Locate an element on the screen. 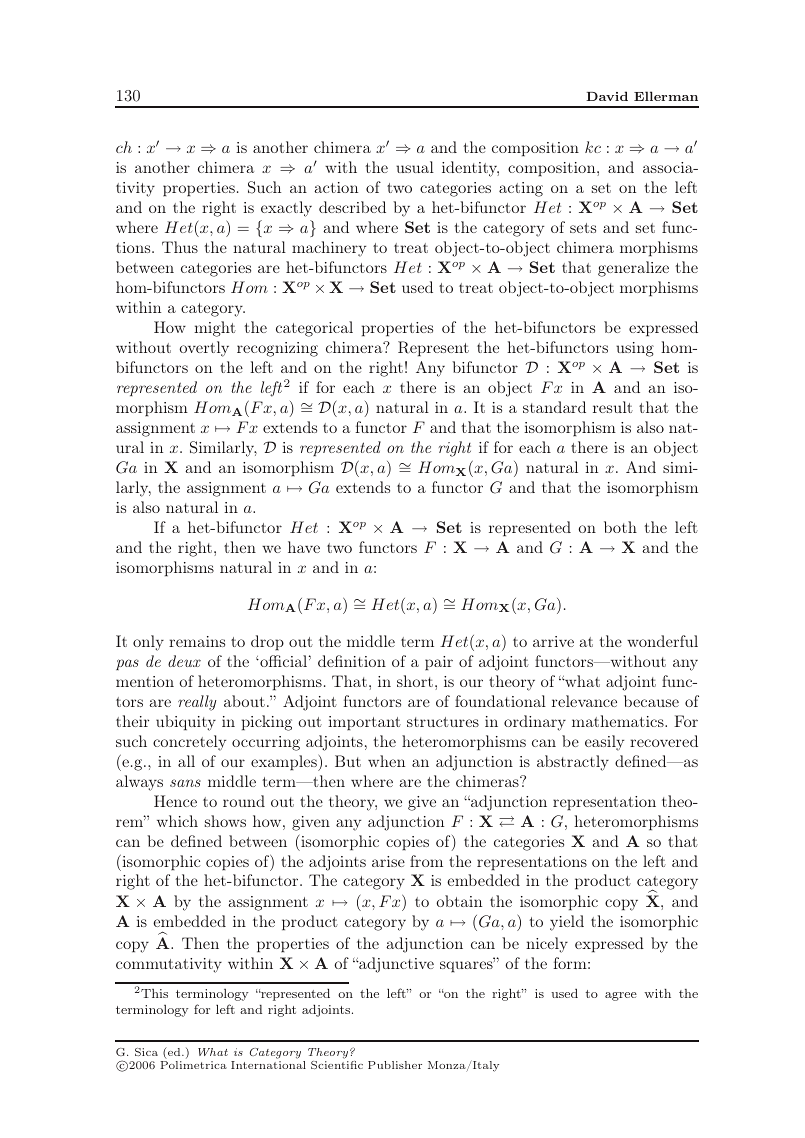 The width and height of the screenshot is (805, 1138). ubiquity is located at coordinates (186, 723).
